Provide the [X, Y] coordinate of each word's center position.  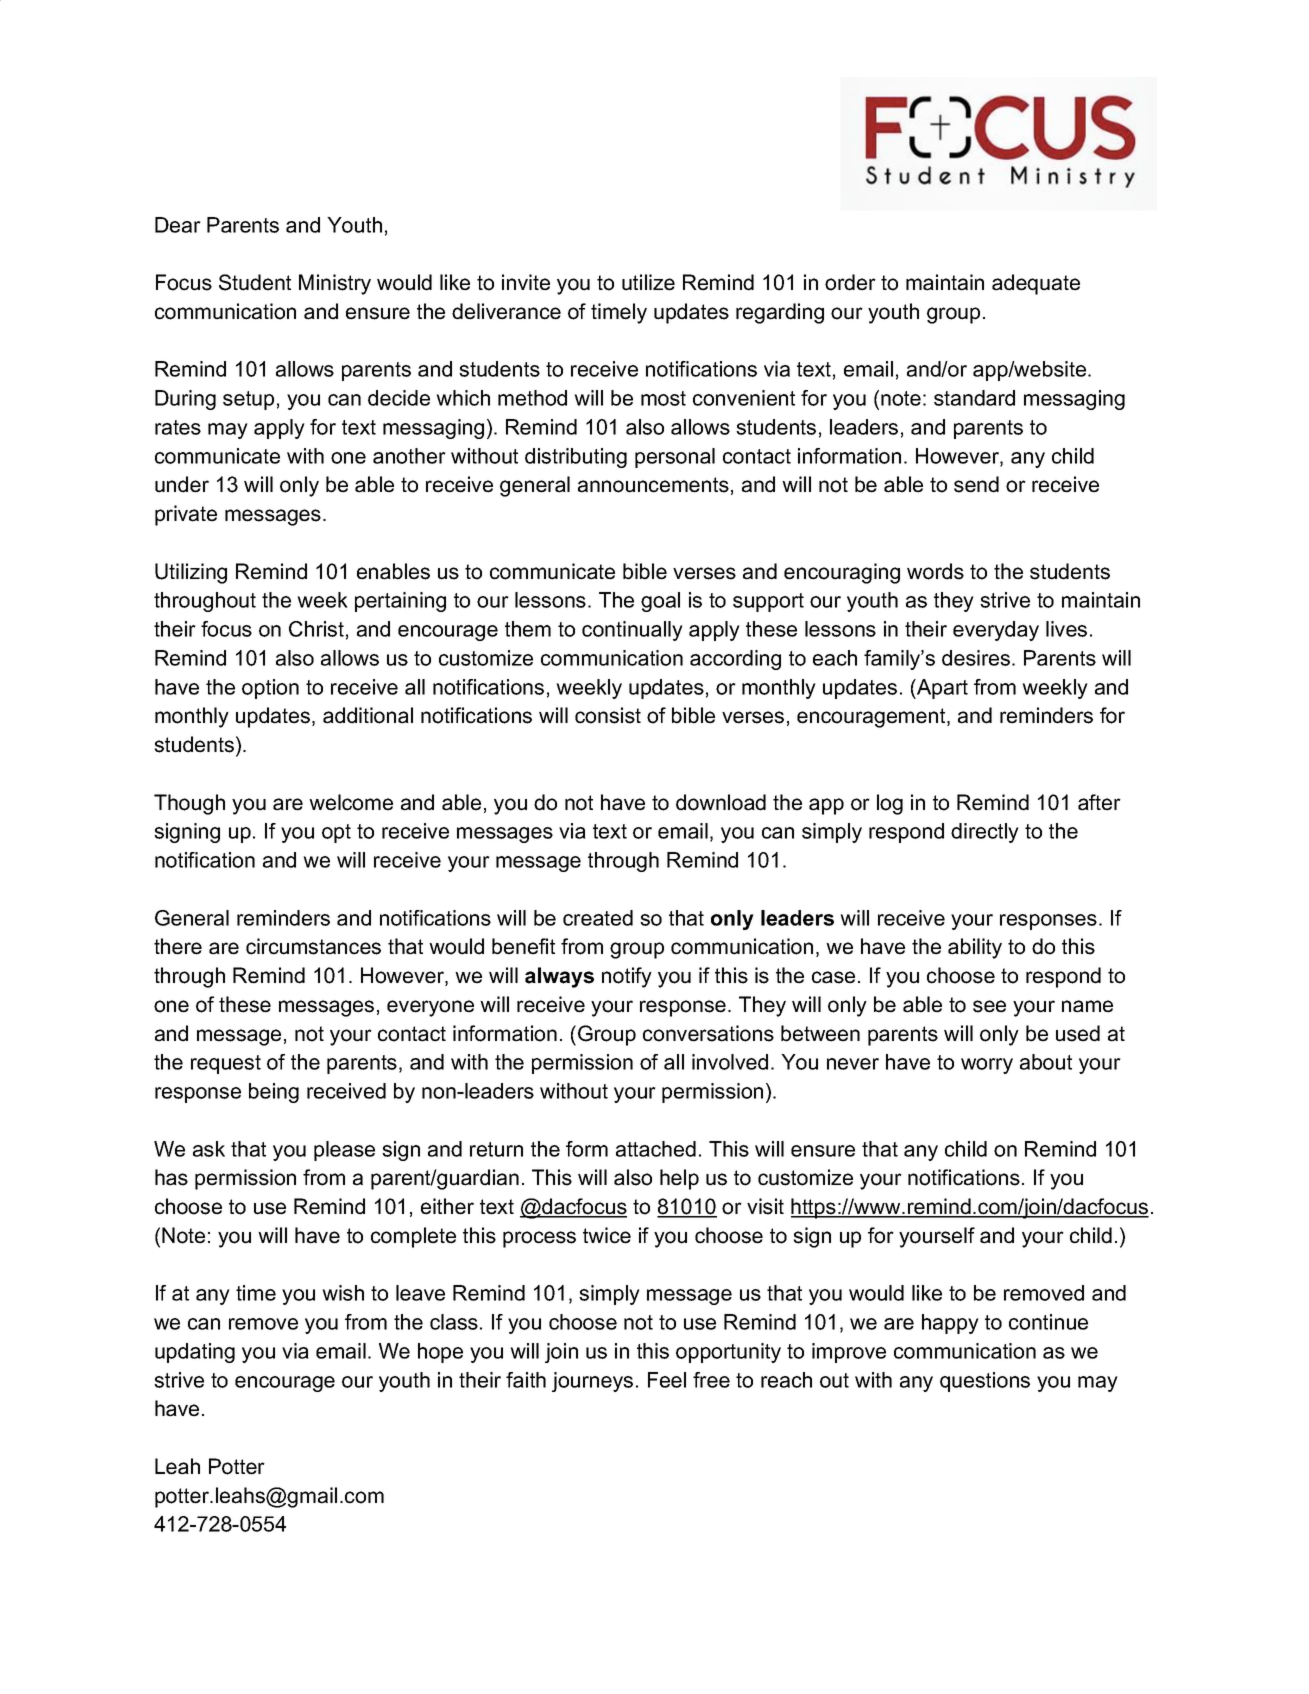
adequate [1036, 284]
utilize [648, 282]
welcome [351, 802]
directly [985, 833]
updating [195, 1353]
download [721, 802]
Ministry [335, 284]
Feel [667, 1380]
